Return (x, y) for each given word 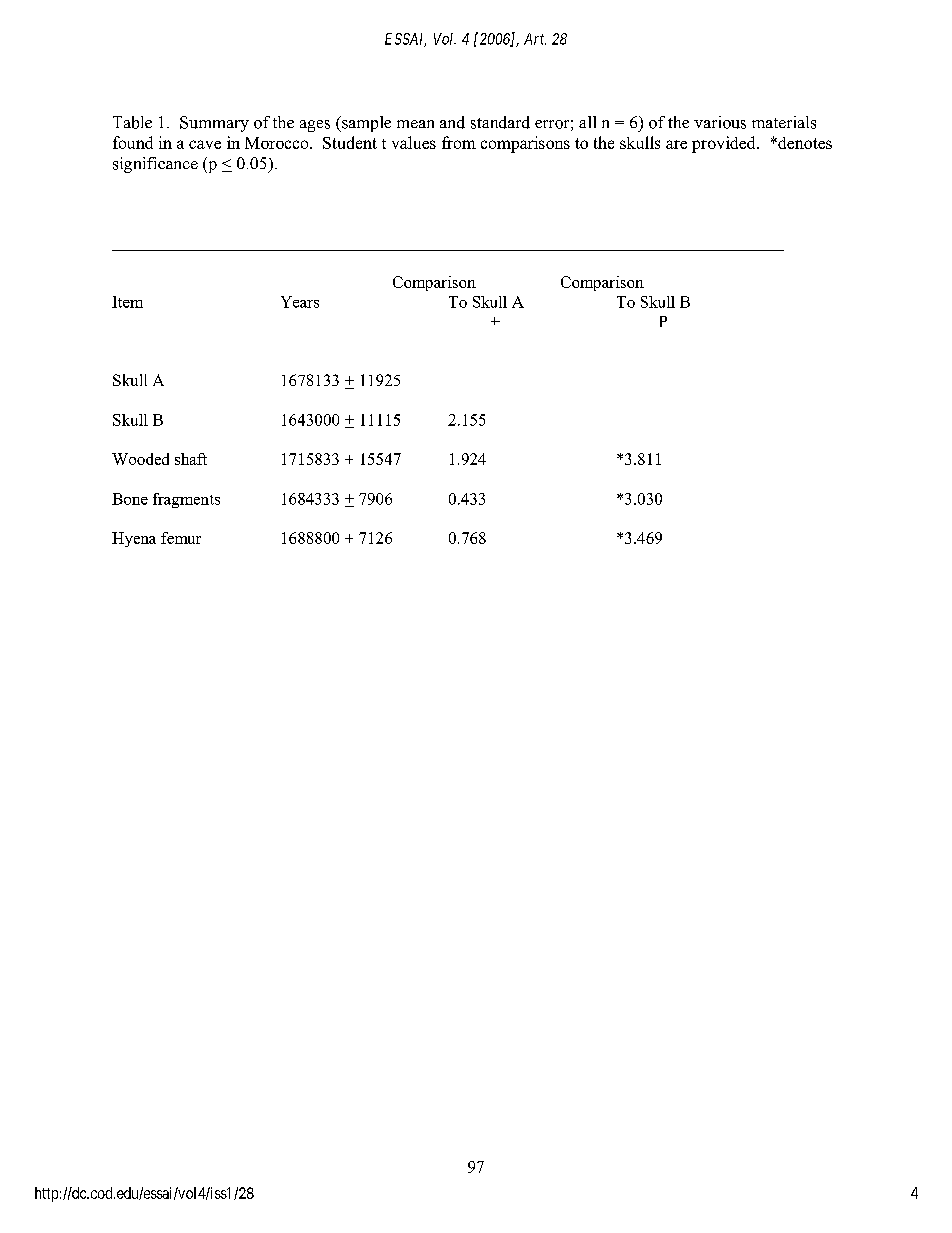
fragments (186, 500)
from (459, 142)
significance (155, 165)
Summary (214, 124)
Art (535, 39)
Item (127, 302)
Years (300, 302)
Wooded (140, 459)
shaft (191, 459)
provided (725, 144)
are (676, 144)
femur (181, 538)
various (720, 122)
